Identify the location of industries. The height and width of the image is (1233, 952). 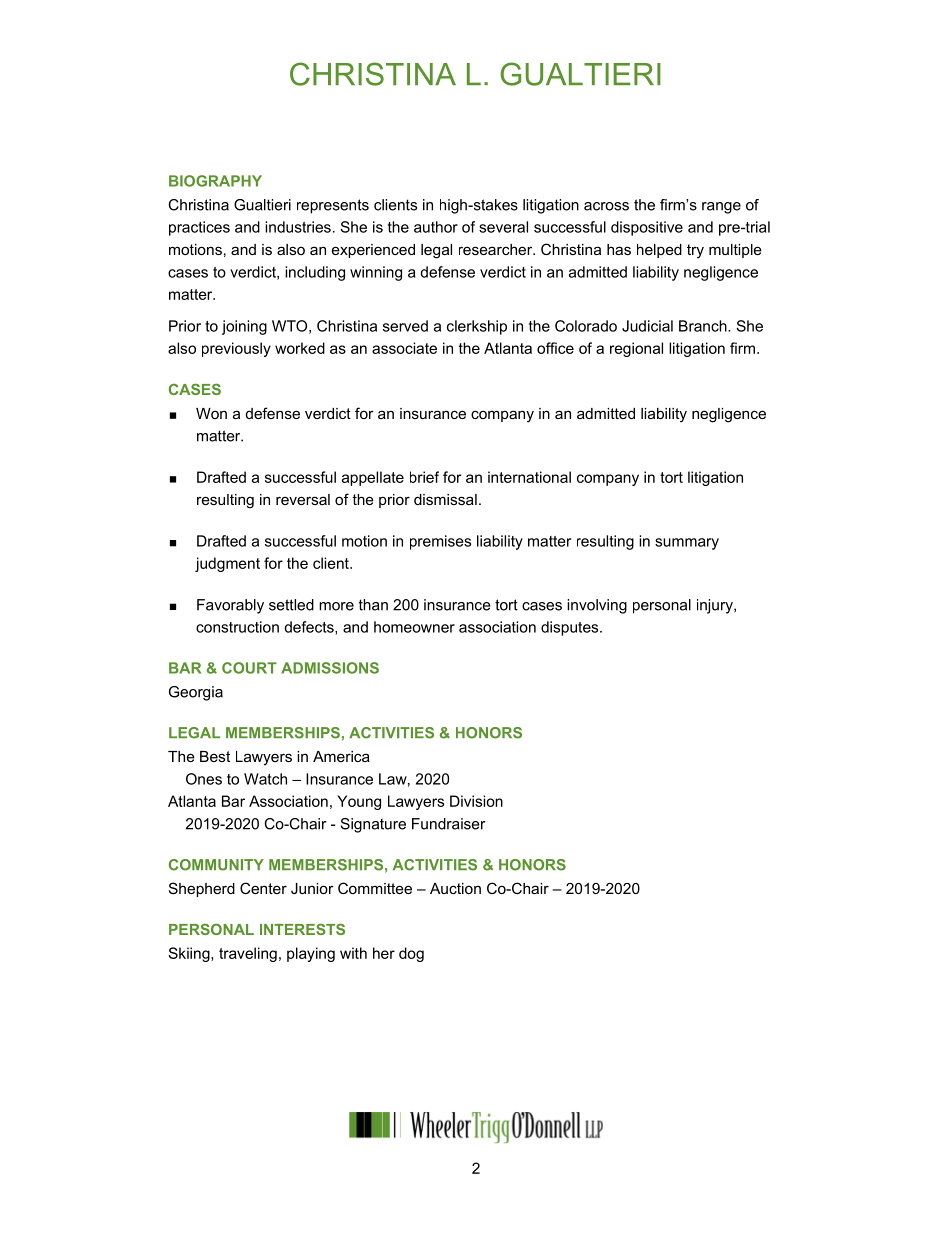
(298, 227).
